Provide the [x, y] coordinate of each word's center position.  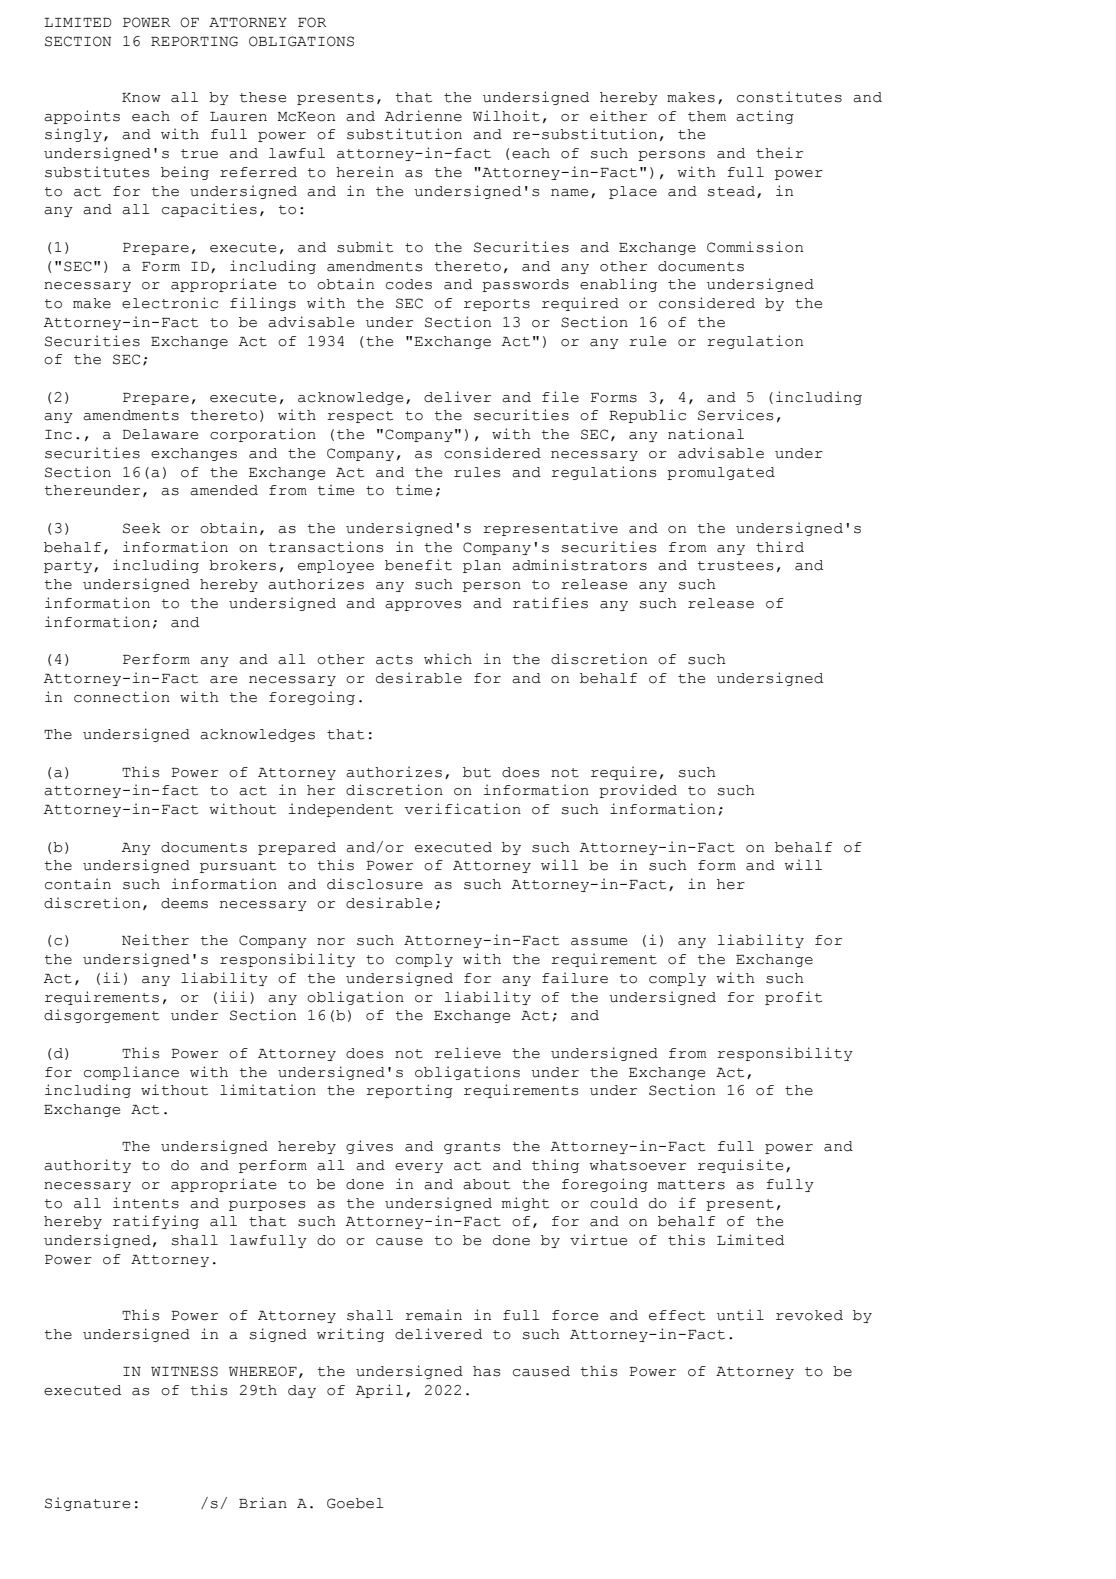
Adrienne [423, 116]
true [199, 154]
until [740, 1315]
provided [638, 791]
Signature [87, 1504]
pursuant [238, 867]
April [379, 1391]
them [707, 116]
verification [463, 809]
